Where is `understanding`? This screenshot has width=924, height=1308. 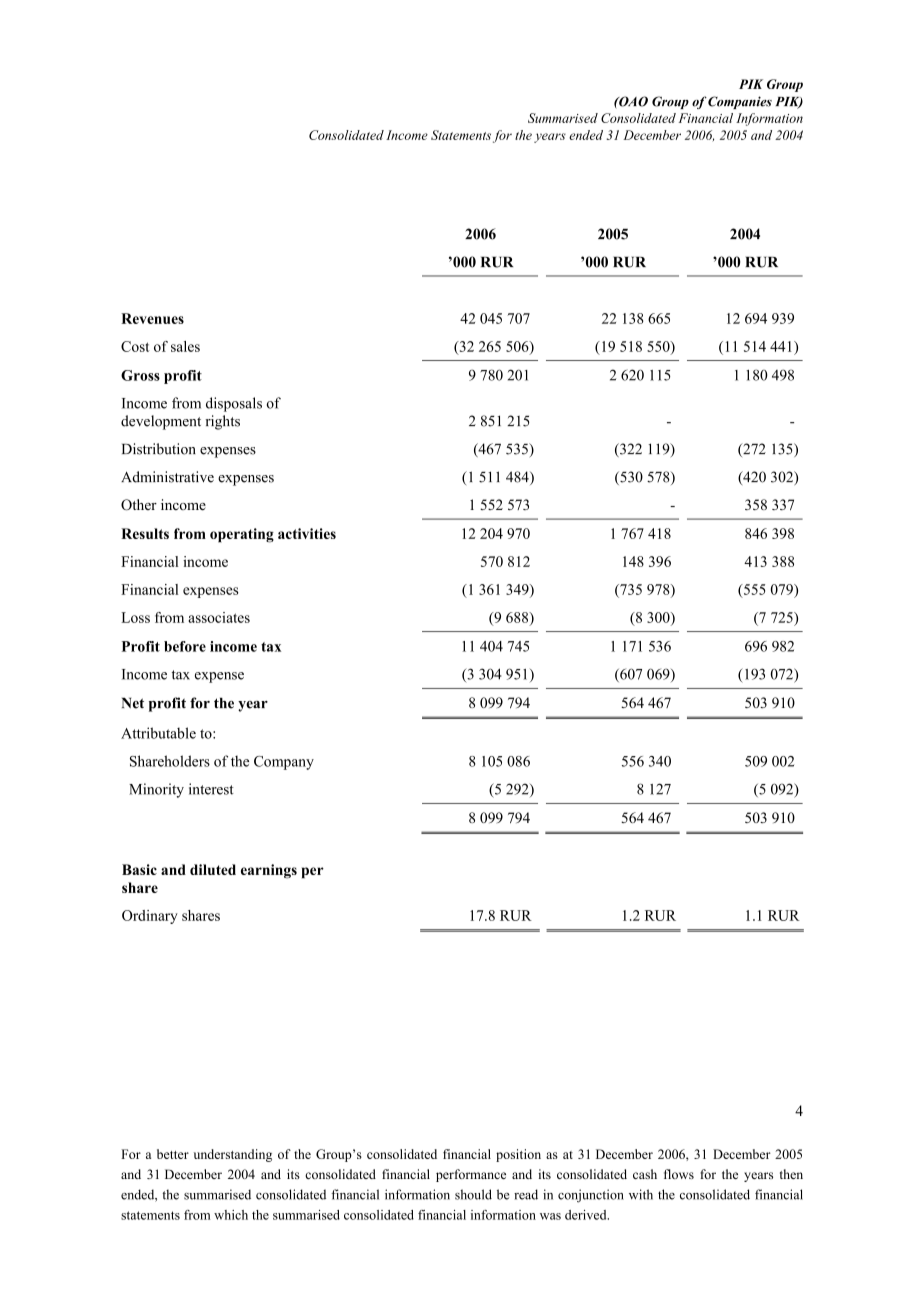 understanding is located at coordinates (233, 1155).
